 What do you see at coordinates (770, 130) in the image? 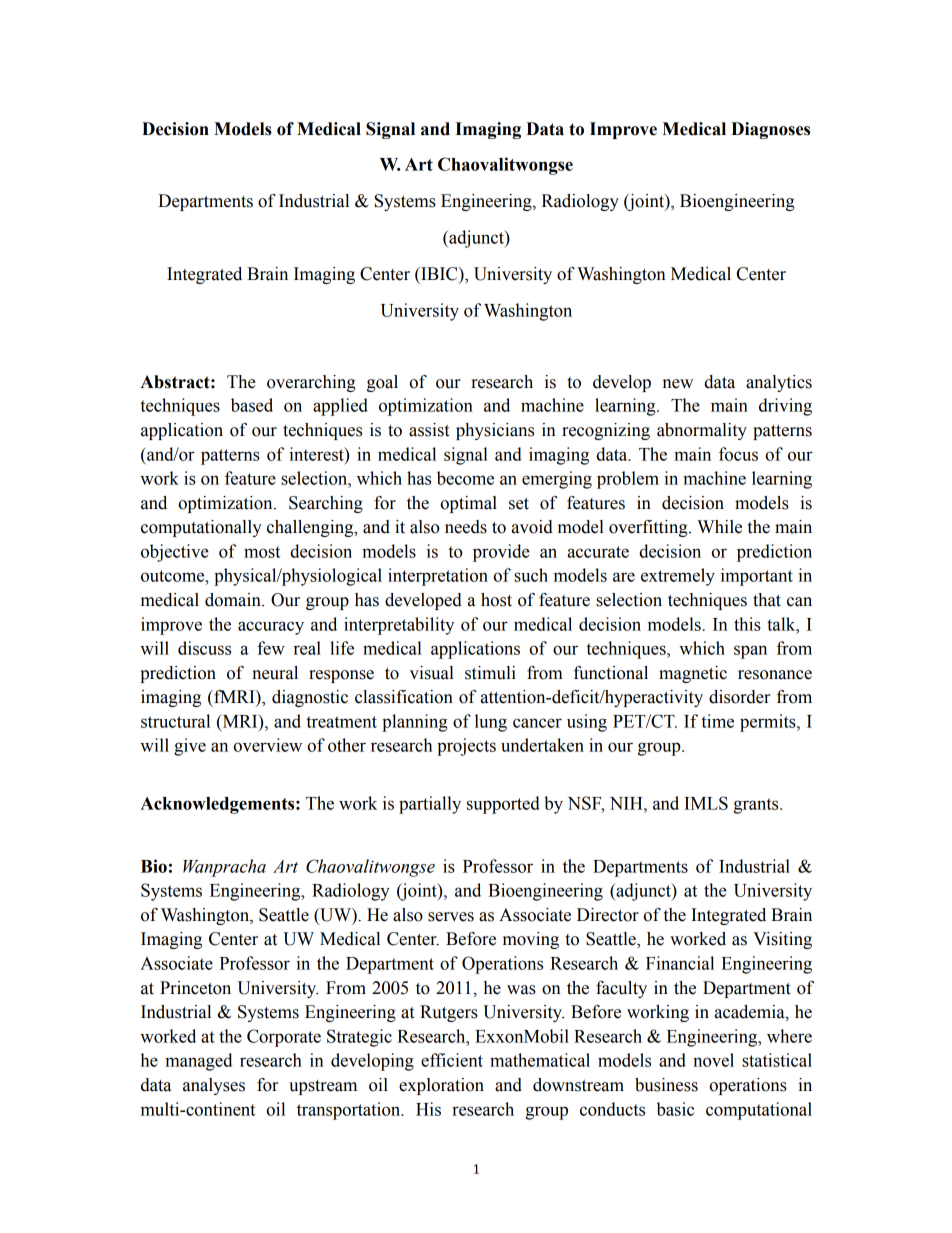
I see `Diagnoses` at bounding box center [770, 130].
